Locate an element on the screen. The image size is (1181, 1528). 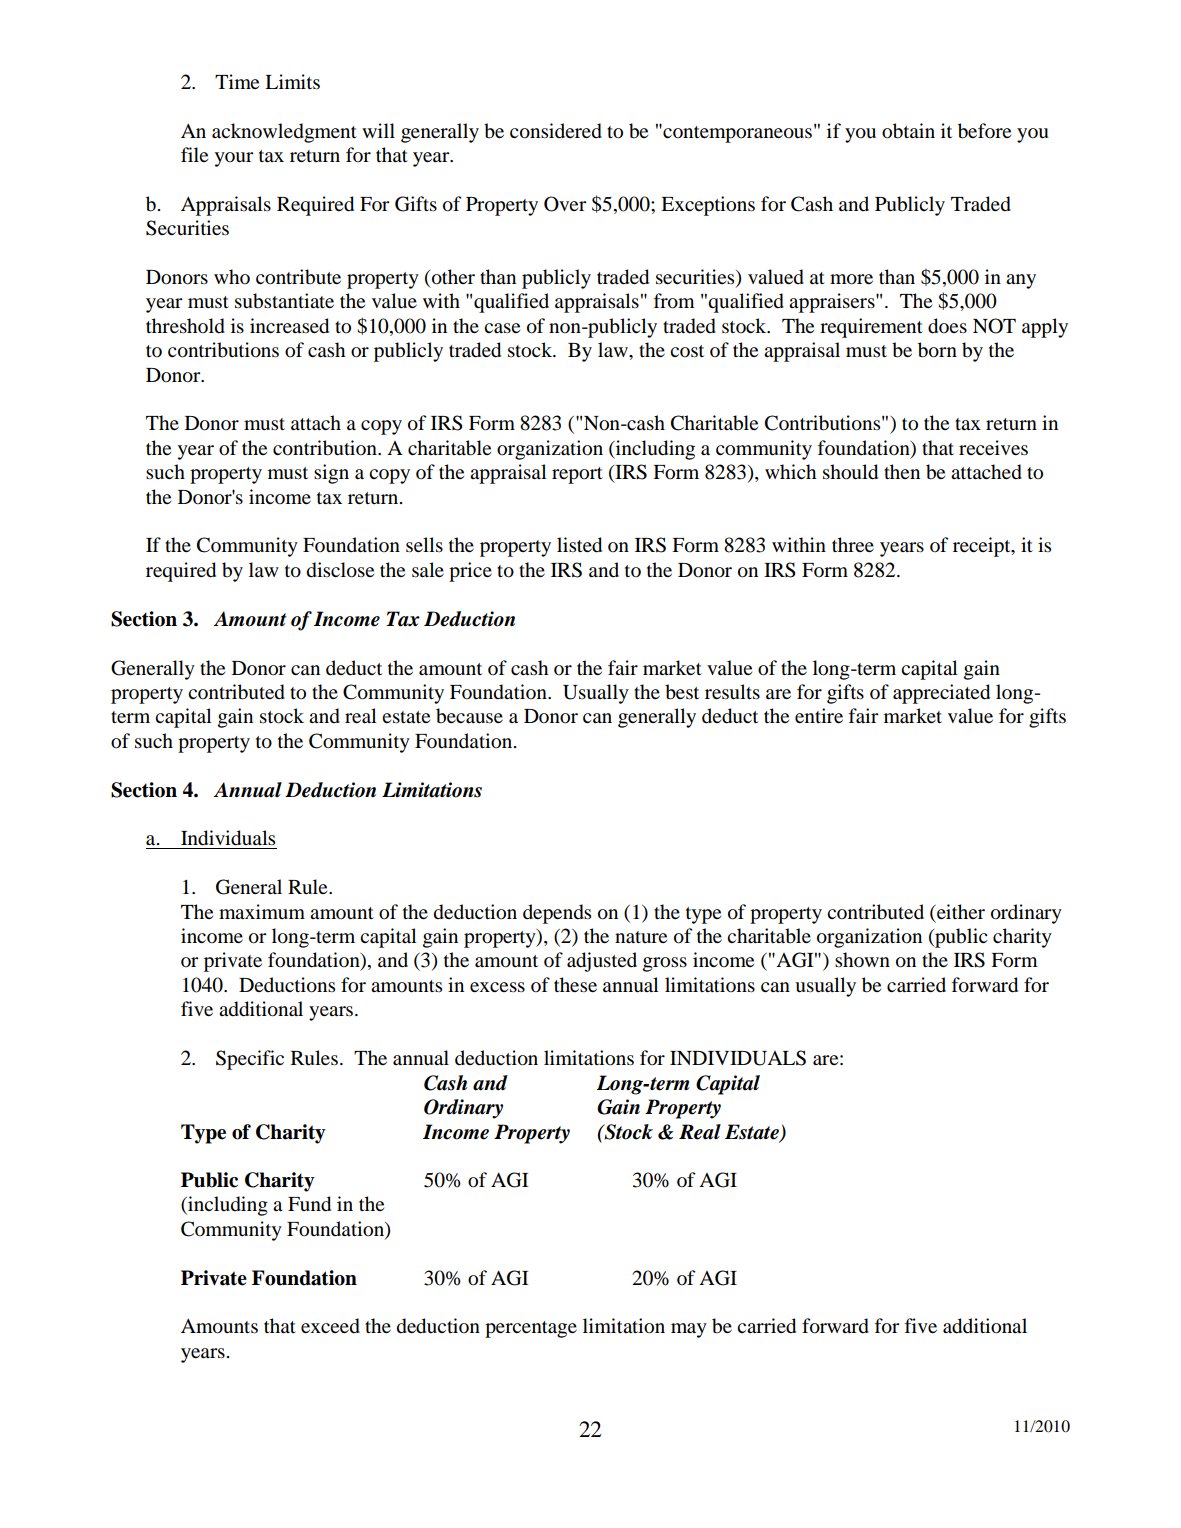
considered is located at coordinates (556, 131).
